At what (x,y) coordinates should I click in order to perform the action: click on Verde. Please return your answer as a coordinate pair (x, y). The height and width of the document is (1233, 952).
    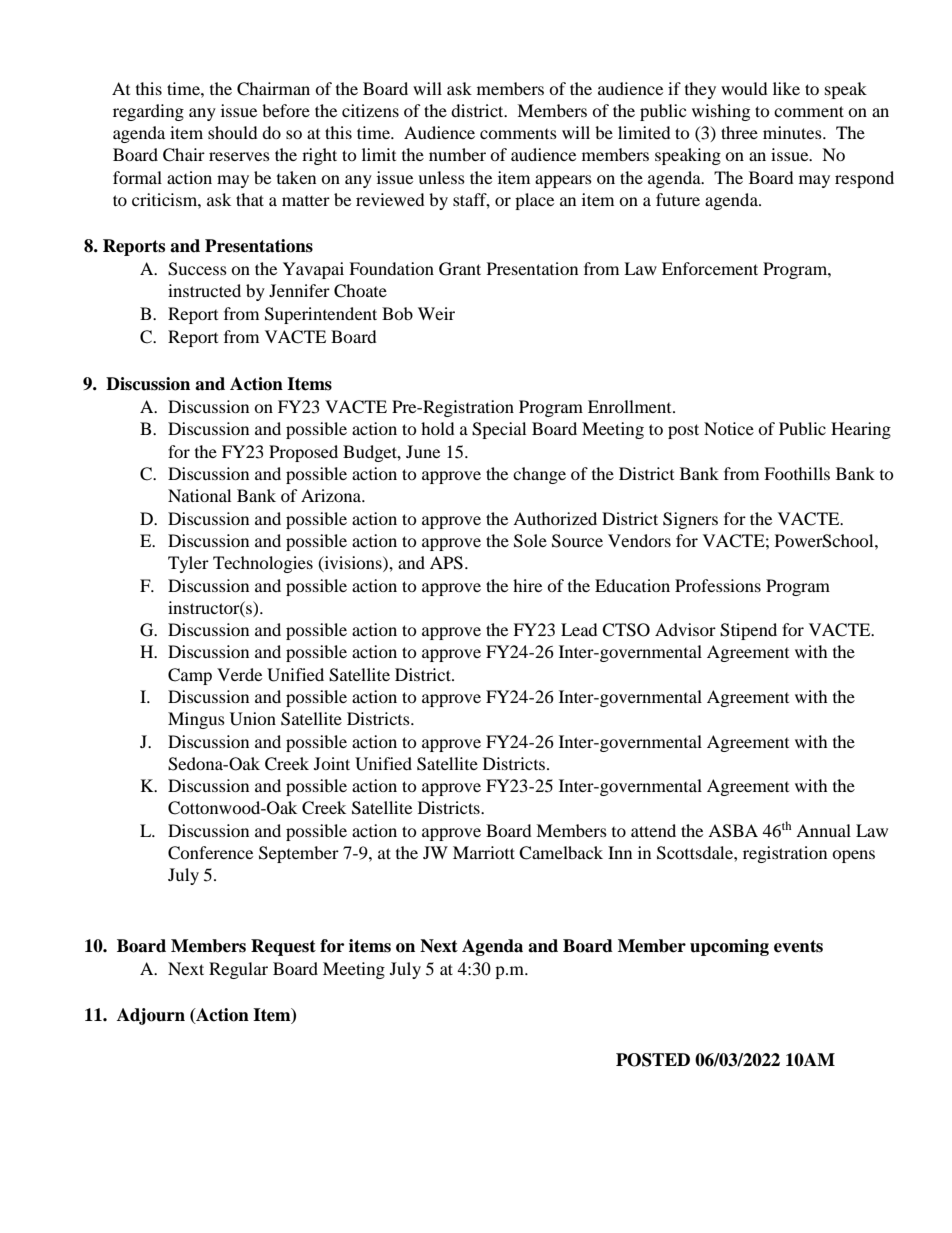
    Looking at the image, I should click on (239, 674).
